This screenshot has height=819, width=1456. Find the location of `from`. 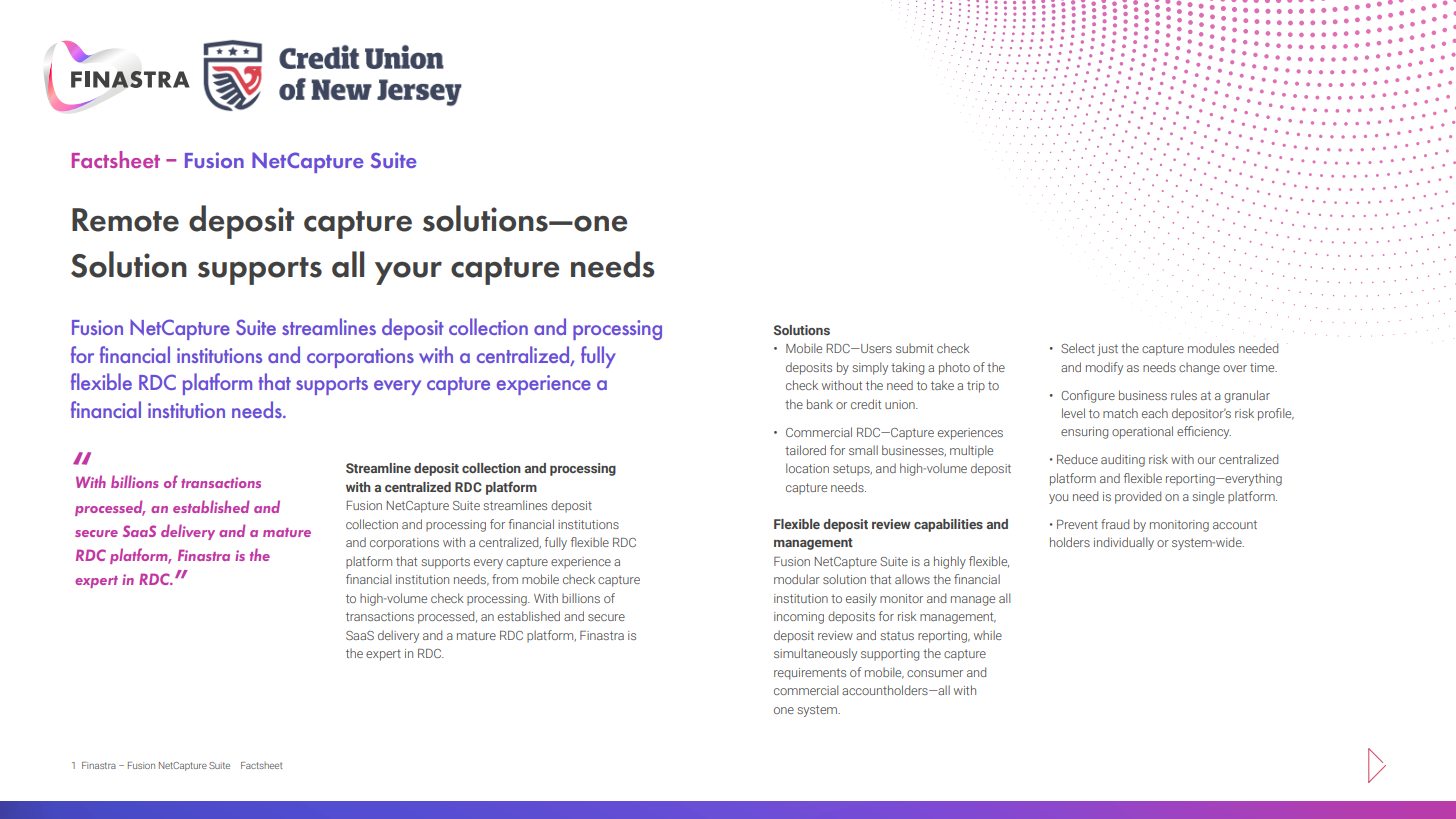

from is located at coordinates (505, 579).
